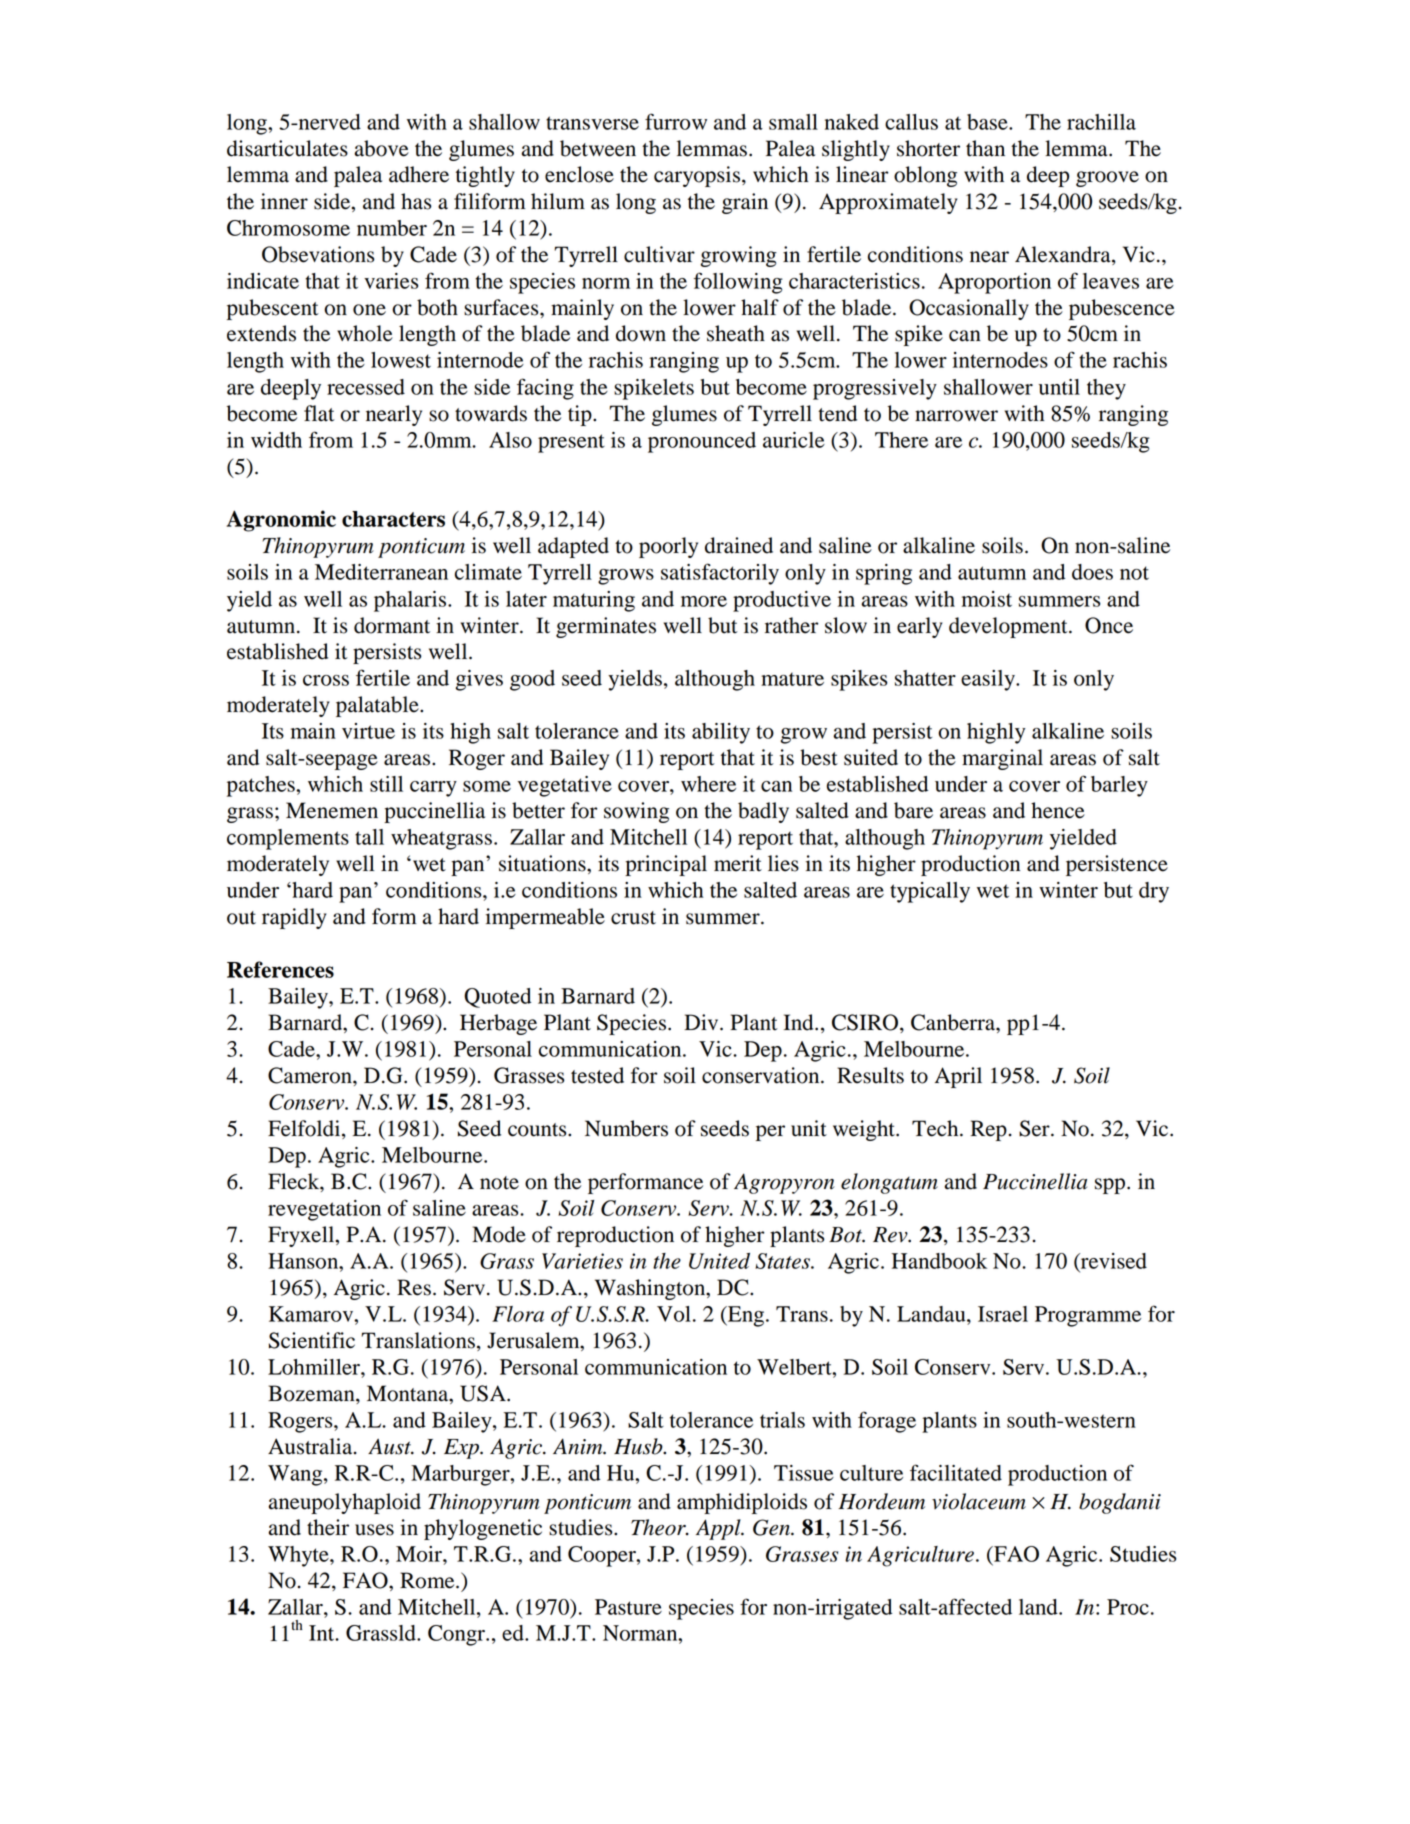  What do you see at coordinates (1058, 810) in the screenshot?
I see `hence` at bounding box center [1058, 810].
